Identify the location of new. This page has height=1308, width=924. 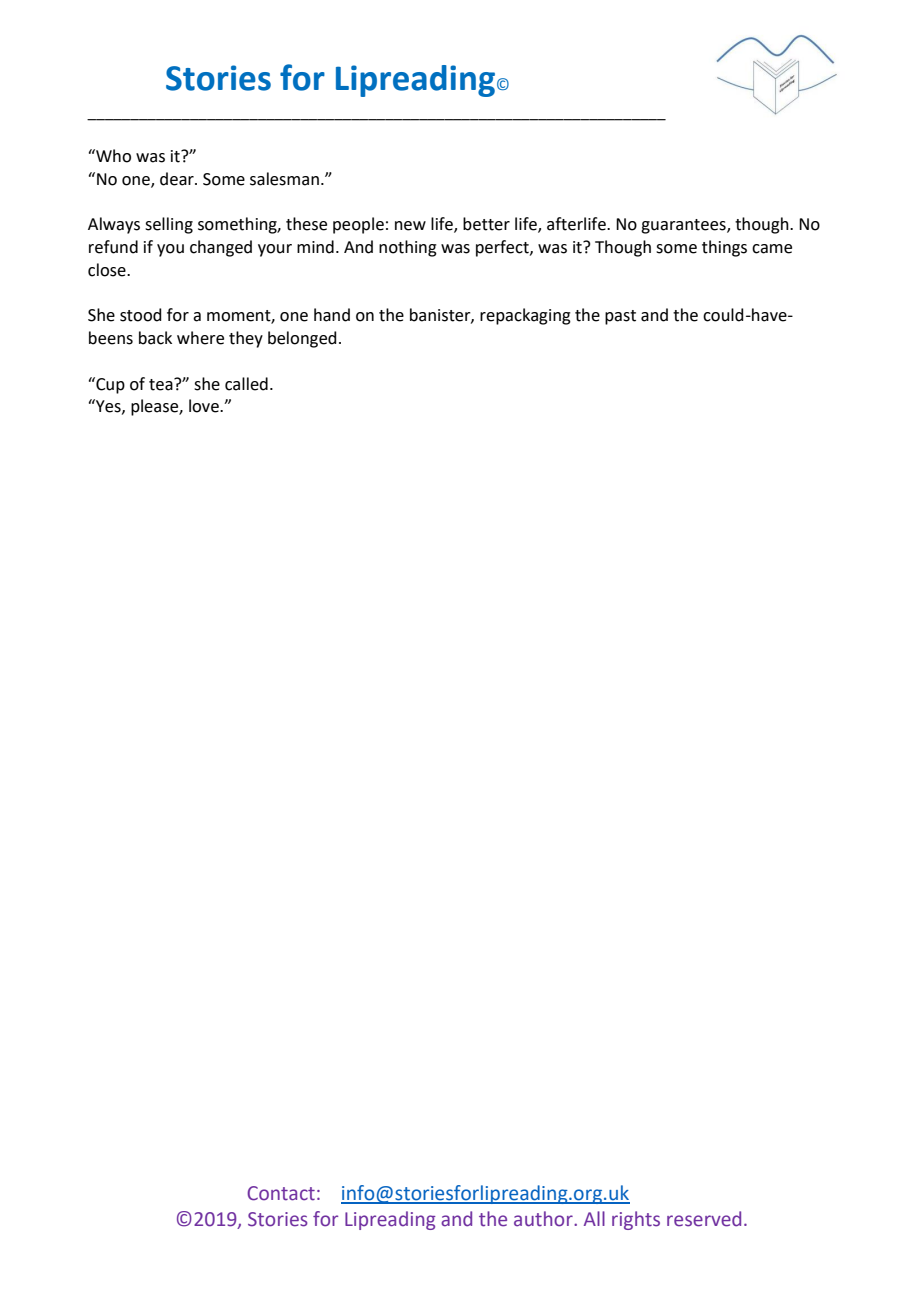
(410, 226).
